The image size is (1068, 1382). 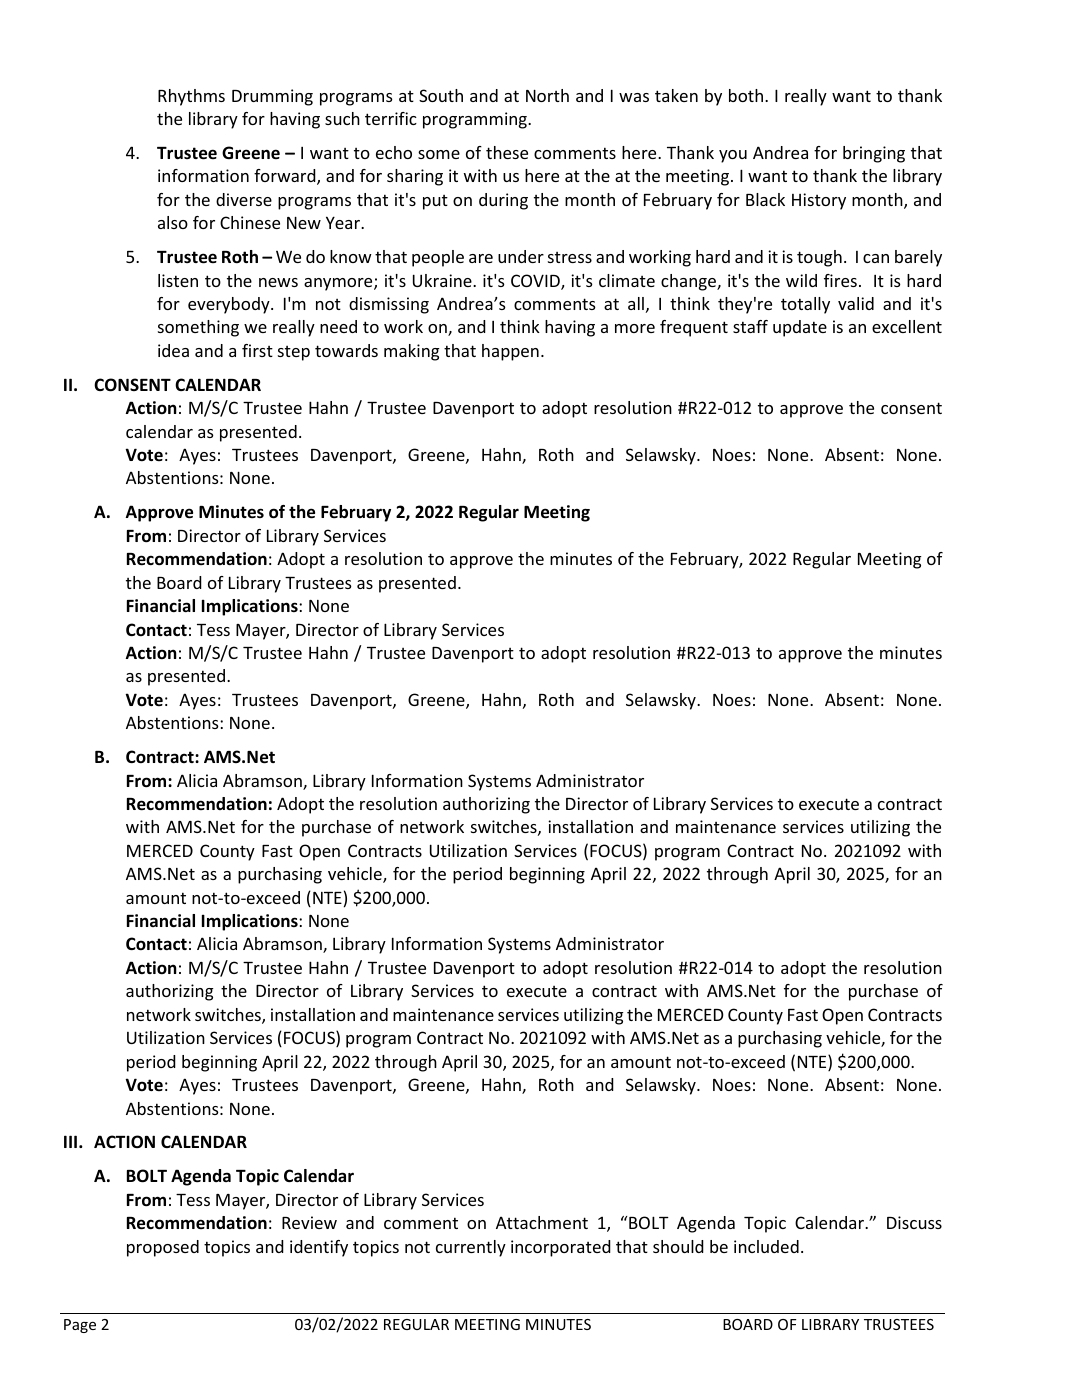 I want to click on proposed, so click(x=163, y=1248).
